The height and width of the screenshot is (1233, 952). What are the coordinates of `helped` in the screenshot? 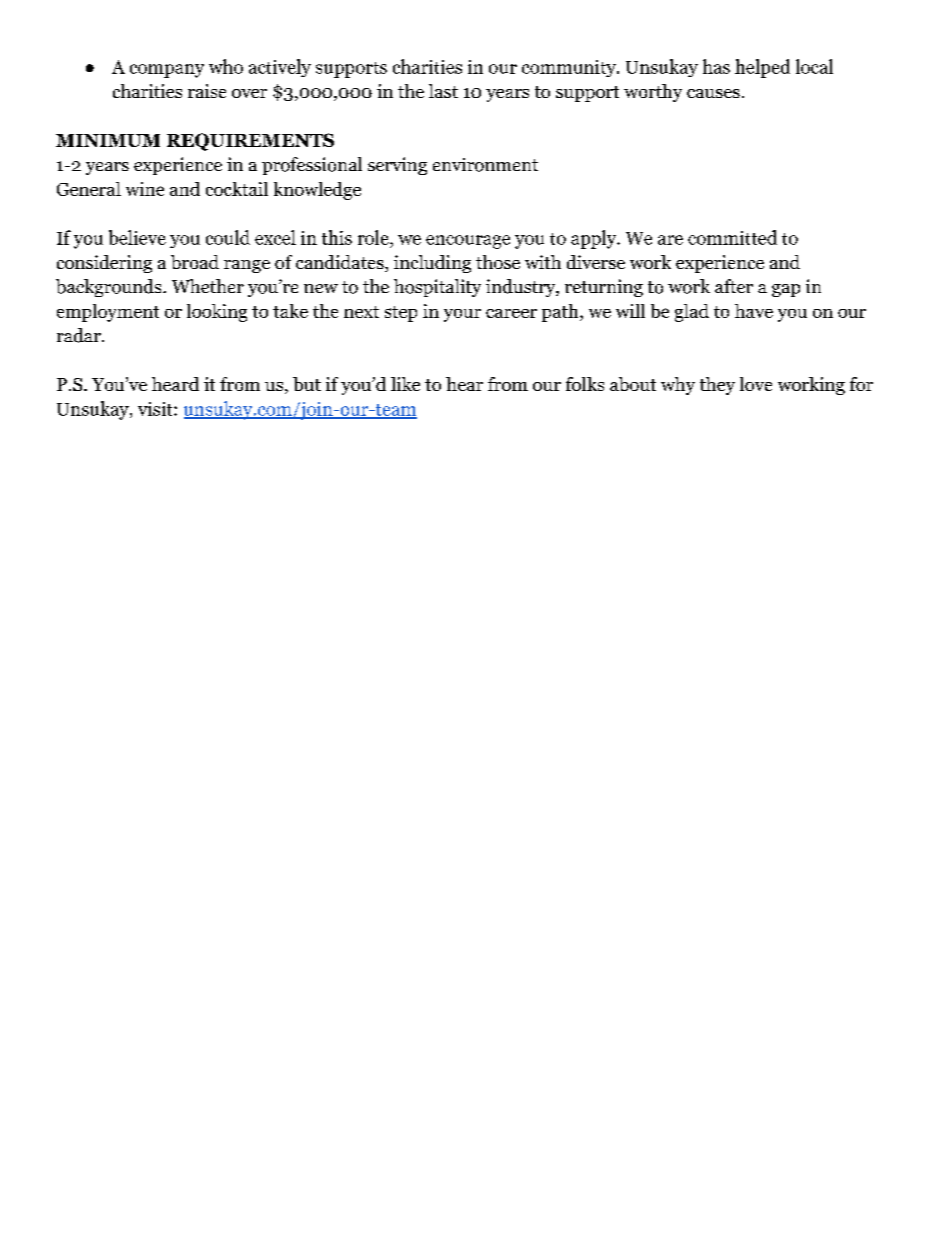 It's located at (762, 68).
